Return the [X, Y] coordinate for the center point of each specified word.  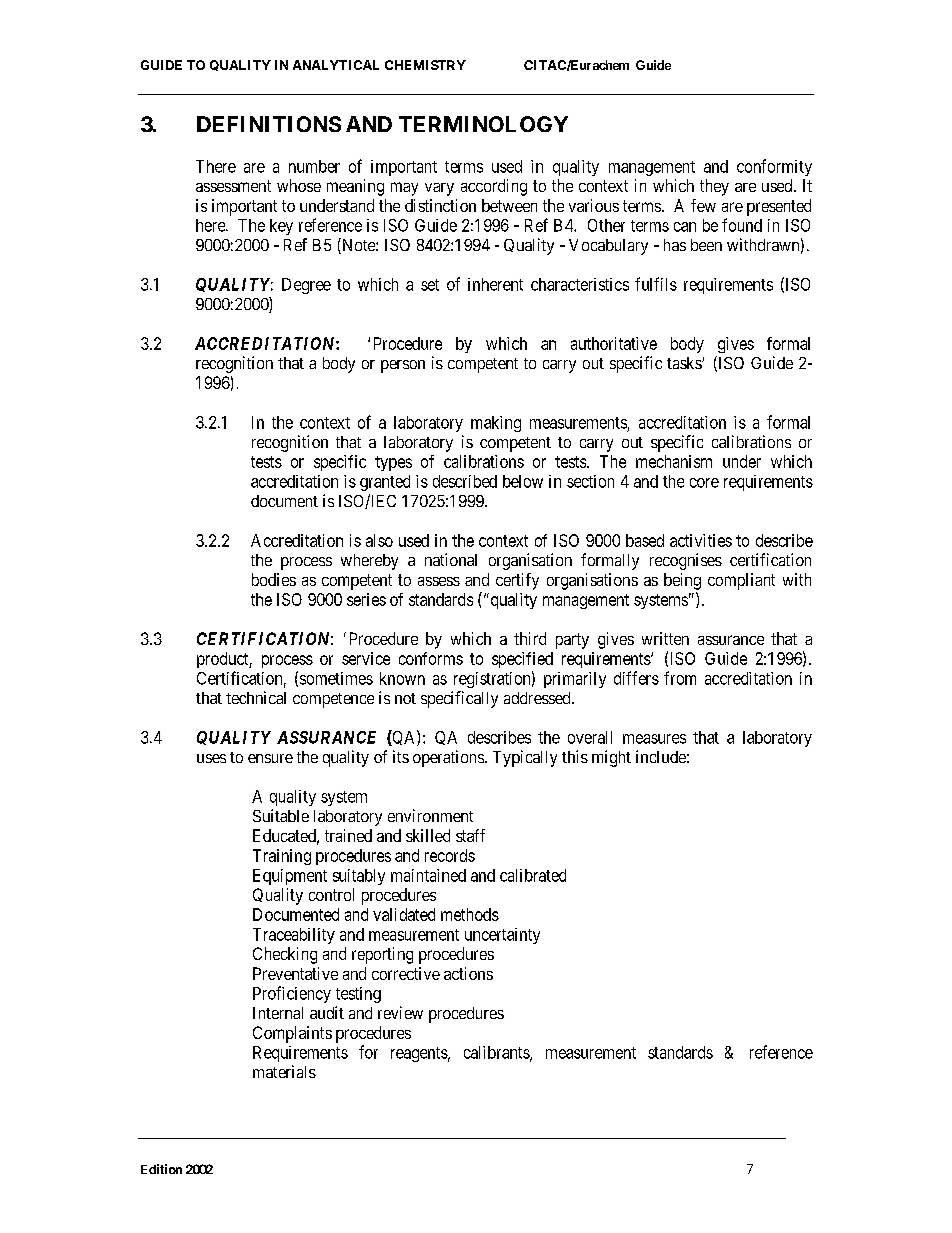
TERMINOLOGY [483, 124]
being [682, 581]
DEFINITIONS [269, 124]
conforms [431, 658]
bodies [274, 579]
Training [282, 857]
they [714, 187]
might [611, 758]
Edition [161, 1169]
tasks [685, 363]
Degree [306, 286]
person [403, 366]
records [450, 855]
